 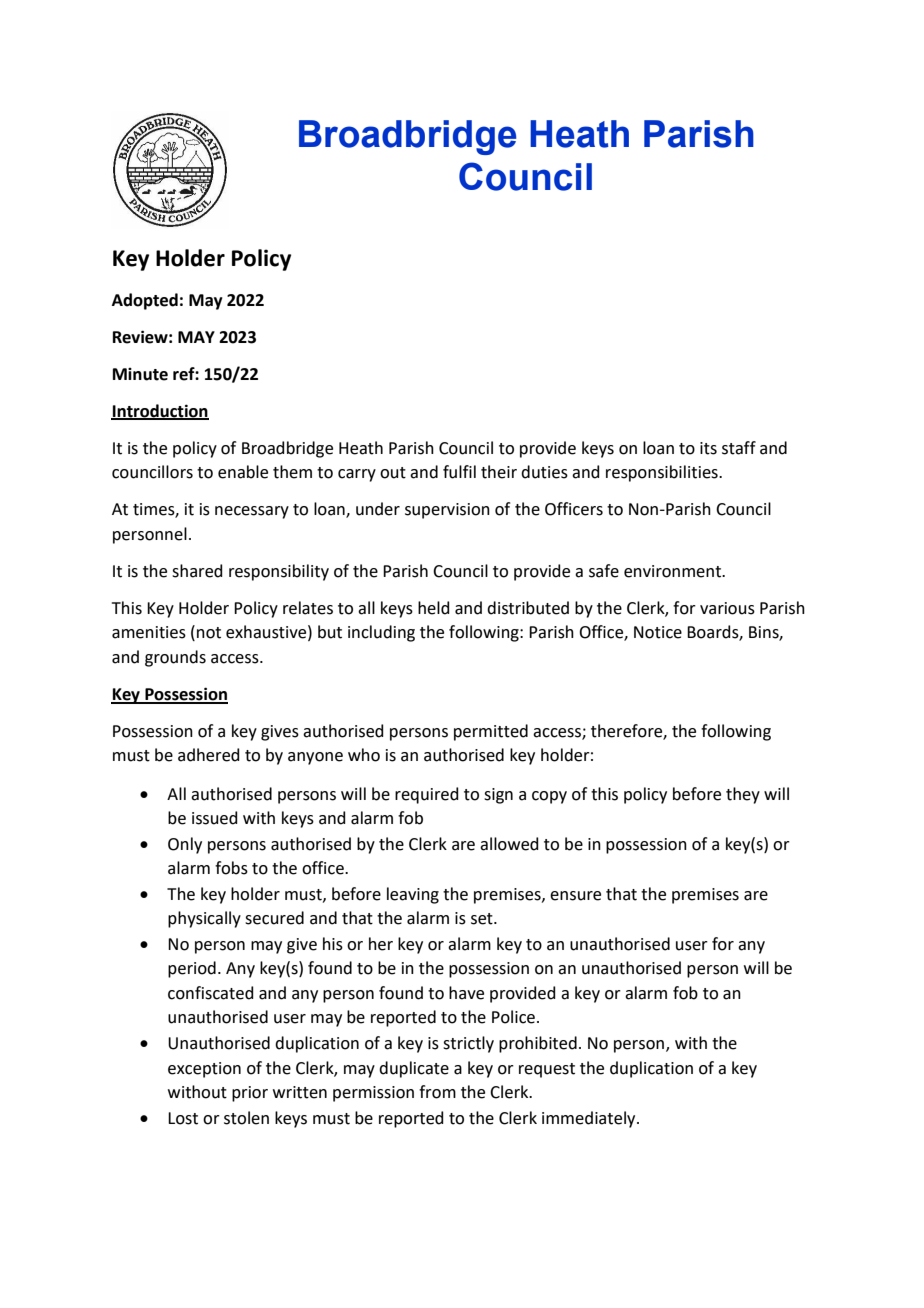 What do you see at coordinates (658, 632) in the screenshot?
I see `Notice` at bounding box center [658, 632].
